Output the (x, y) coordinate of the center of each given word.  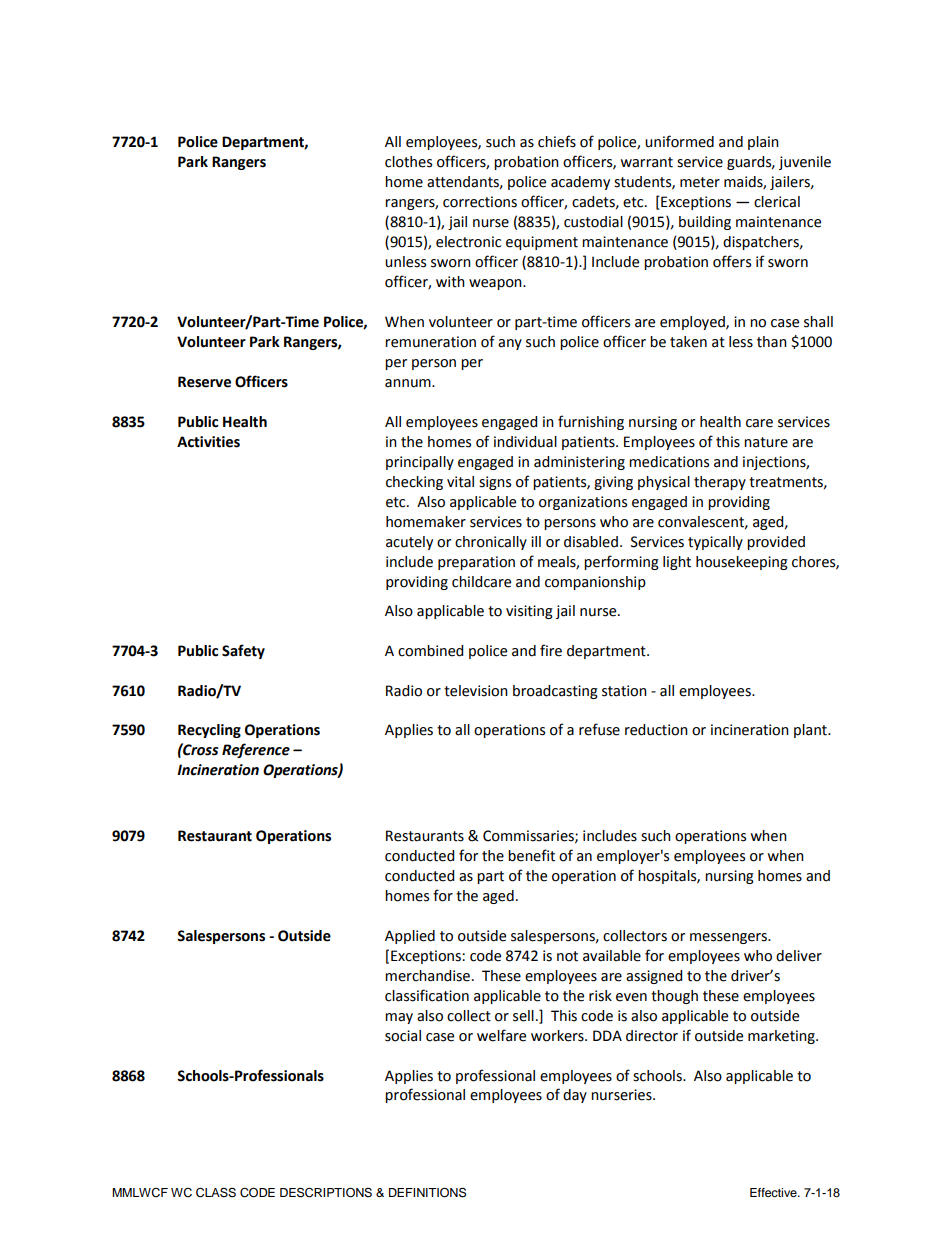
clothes (408, 162)
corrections (480, 202)
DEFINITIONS (427, 1192)
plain (763, 143)
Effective (774, 1192)
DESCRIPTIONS (326, 1192)
